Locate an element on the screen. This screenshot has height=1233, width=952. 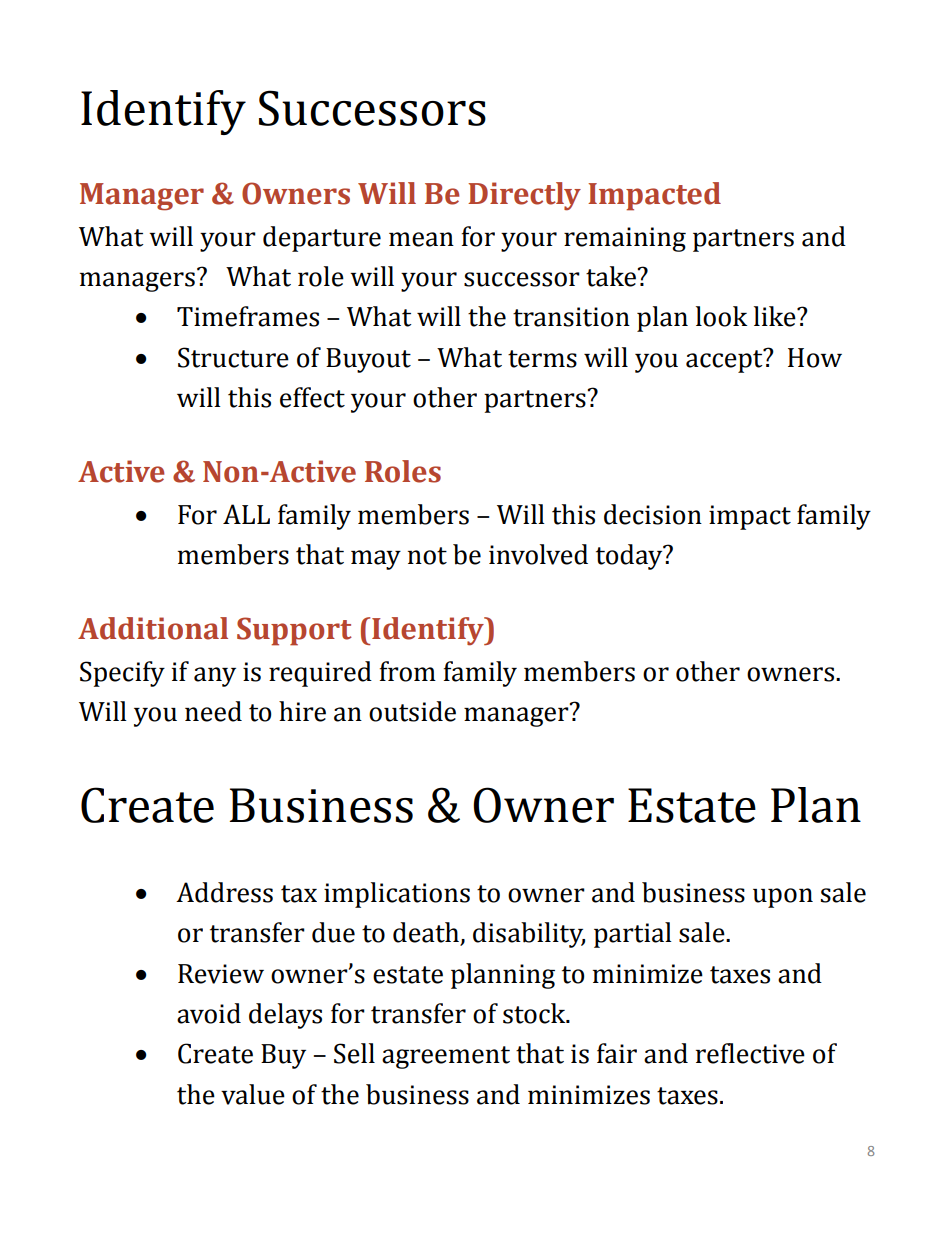
ALL is located at coordinates (246, 514).
